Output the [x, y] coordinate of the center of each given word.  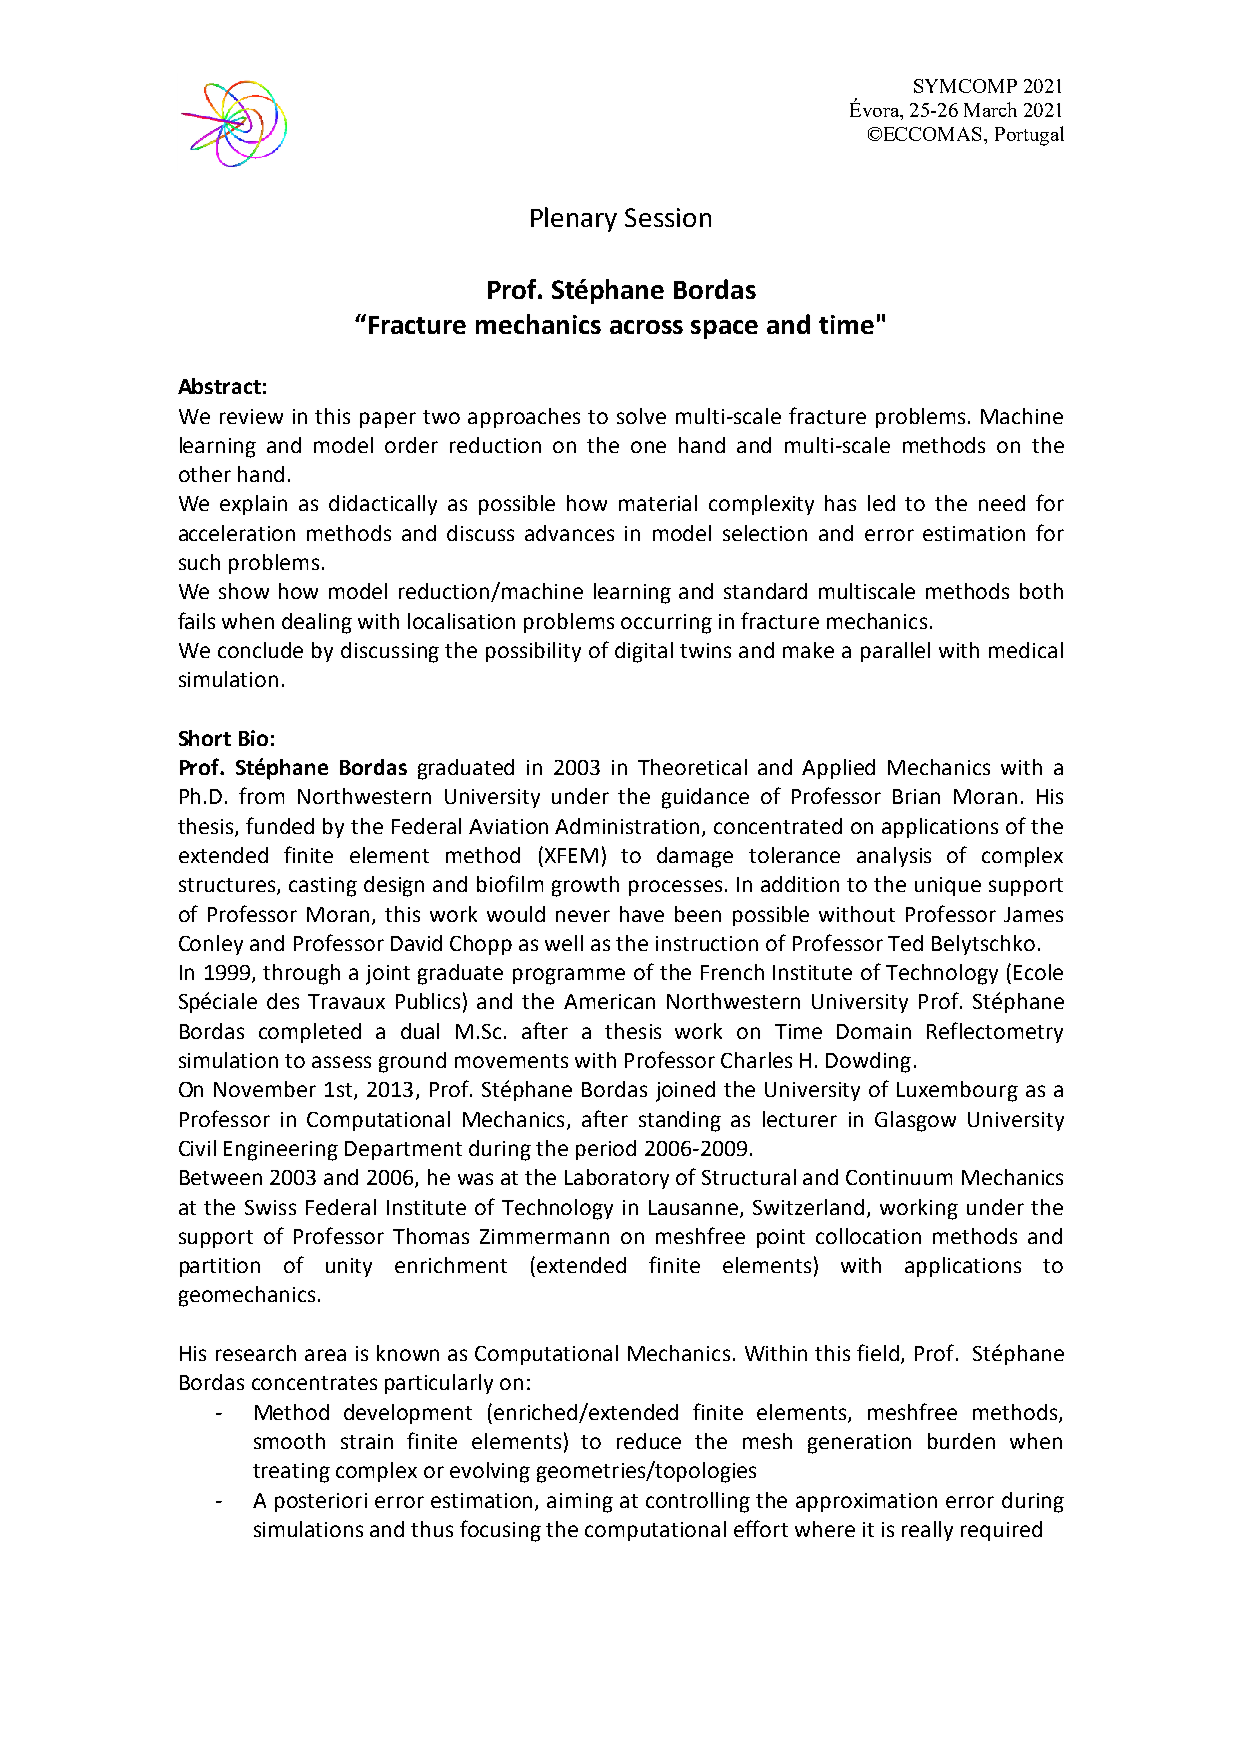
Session [668, 217]
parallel [895, 652]
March [990, 109]
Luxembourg [957, 1091]
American [609, 1001]
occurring [666, 624]
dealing [317, 623]
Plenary [574, 219]
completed [310, 1033]
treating [291, 1473]
